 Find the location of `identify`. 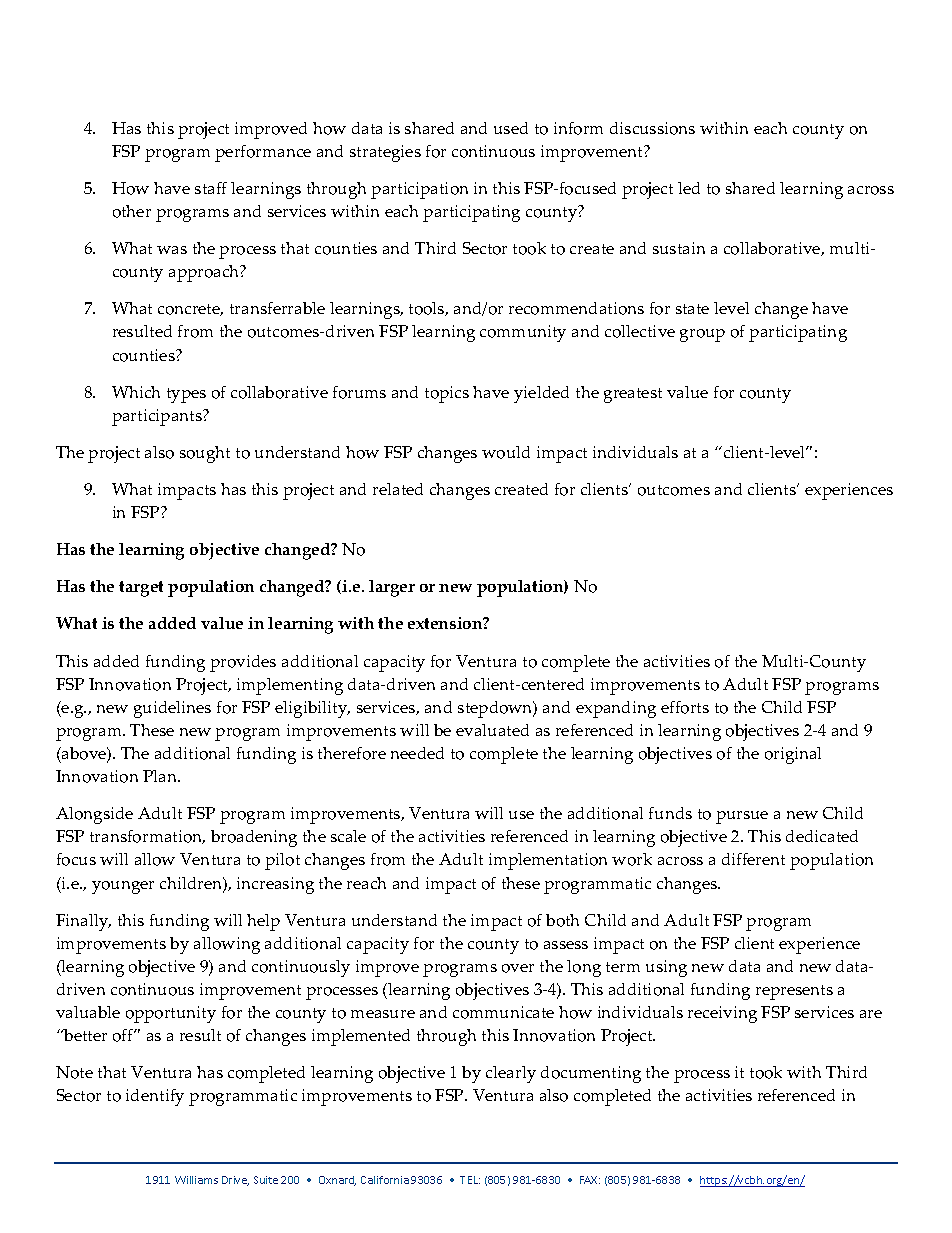

identify is located at coordinates (155, 1097).
